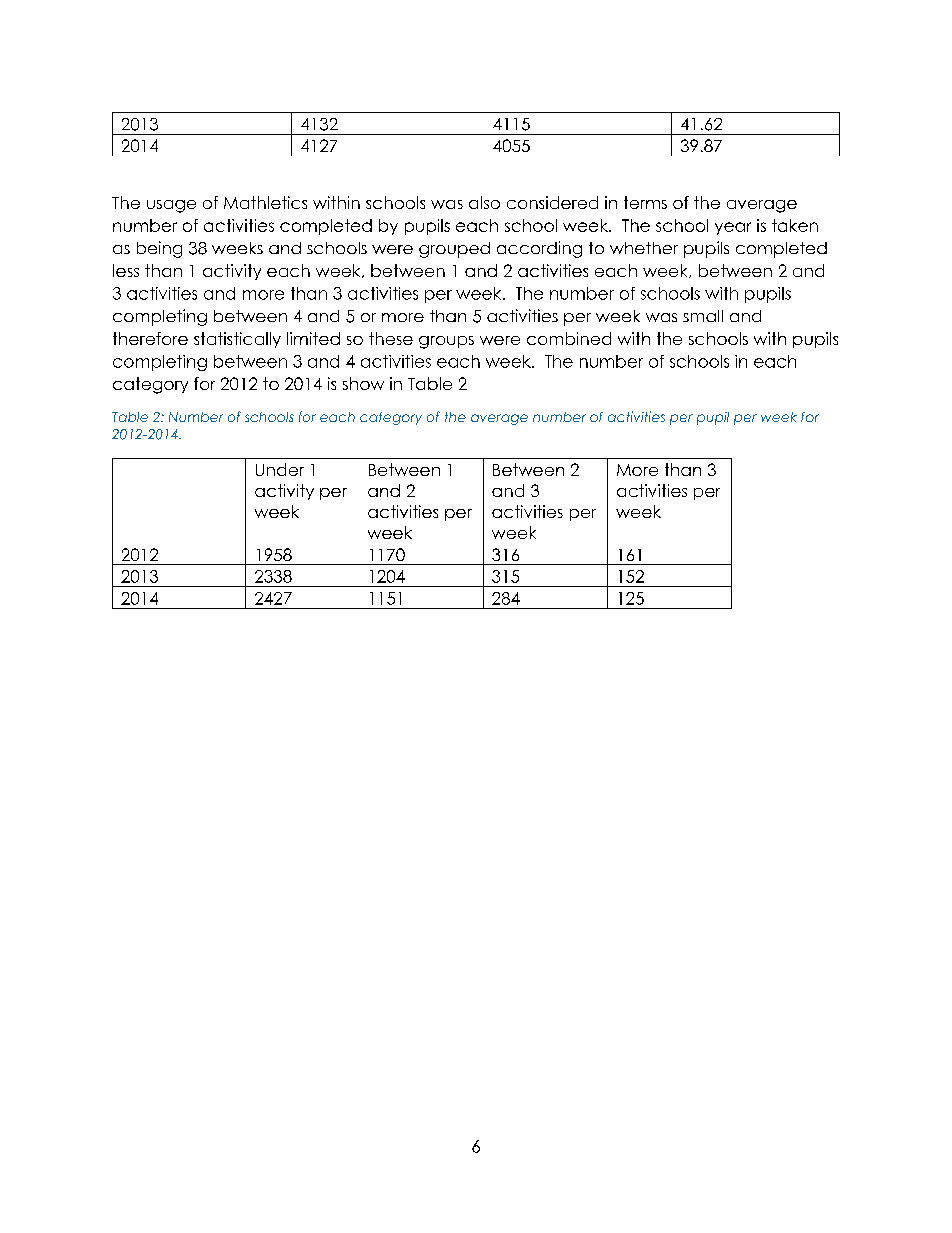 The height and width of the screenshot is (1233, 952). I want to click on less, so click(126, 270).
